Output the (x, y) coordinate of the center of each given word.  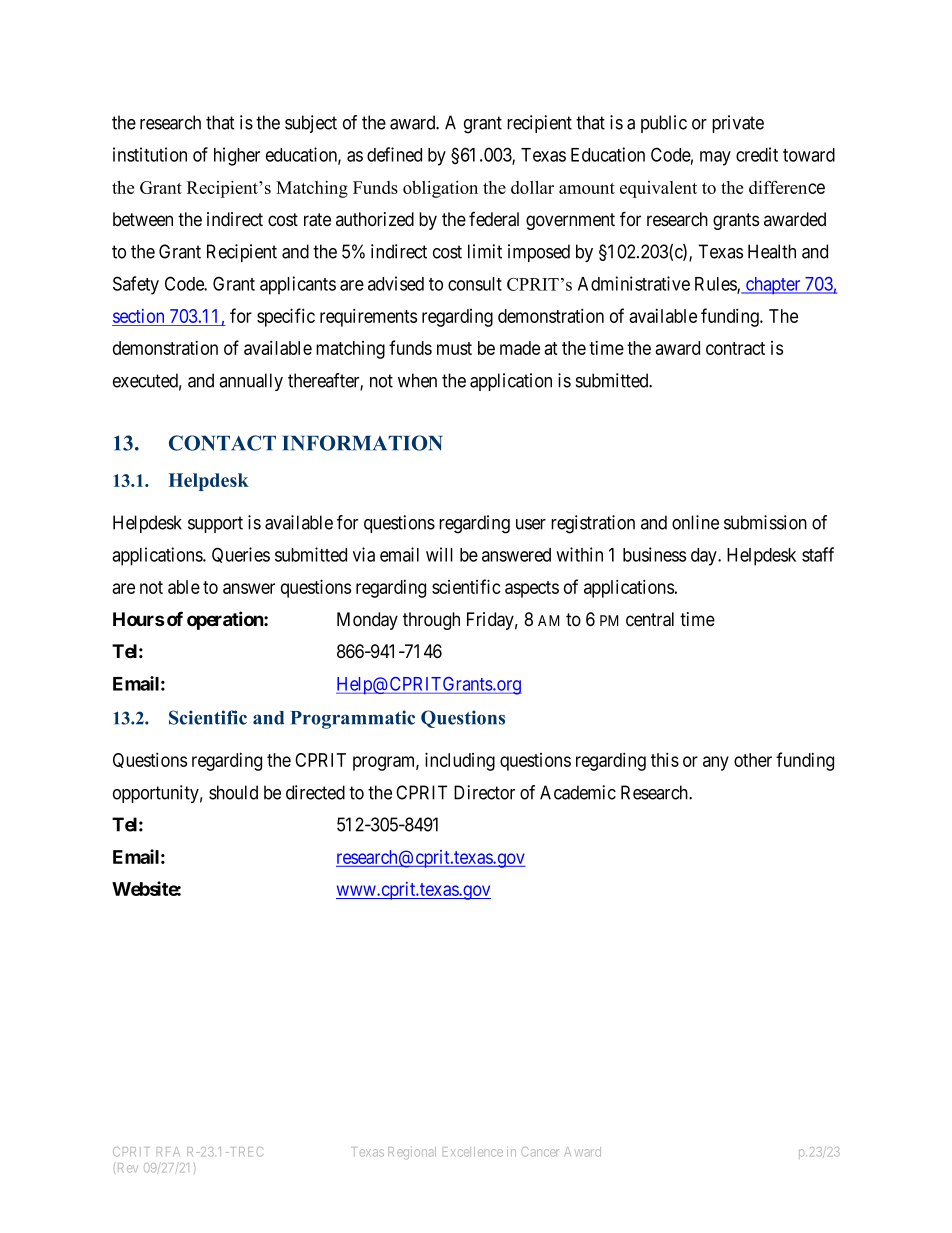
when (417, 380)
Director (484, 792)
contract (735, 348)
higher (237, 156)
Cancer (540, 1152)
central (650, 619)
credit (757, 154)
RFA (168, 1151)
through (431, 621)
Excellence (473, 1152)
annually (251, 382)
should (233, 792)
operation (226, 620)
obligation (440, 189)
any (716, 763)
